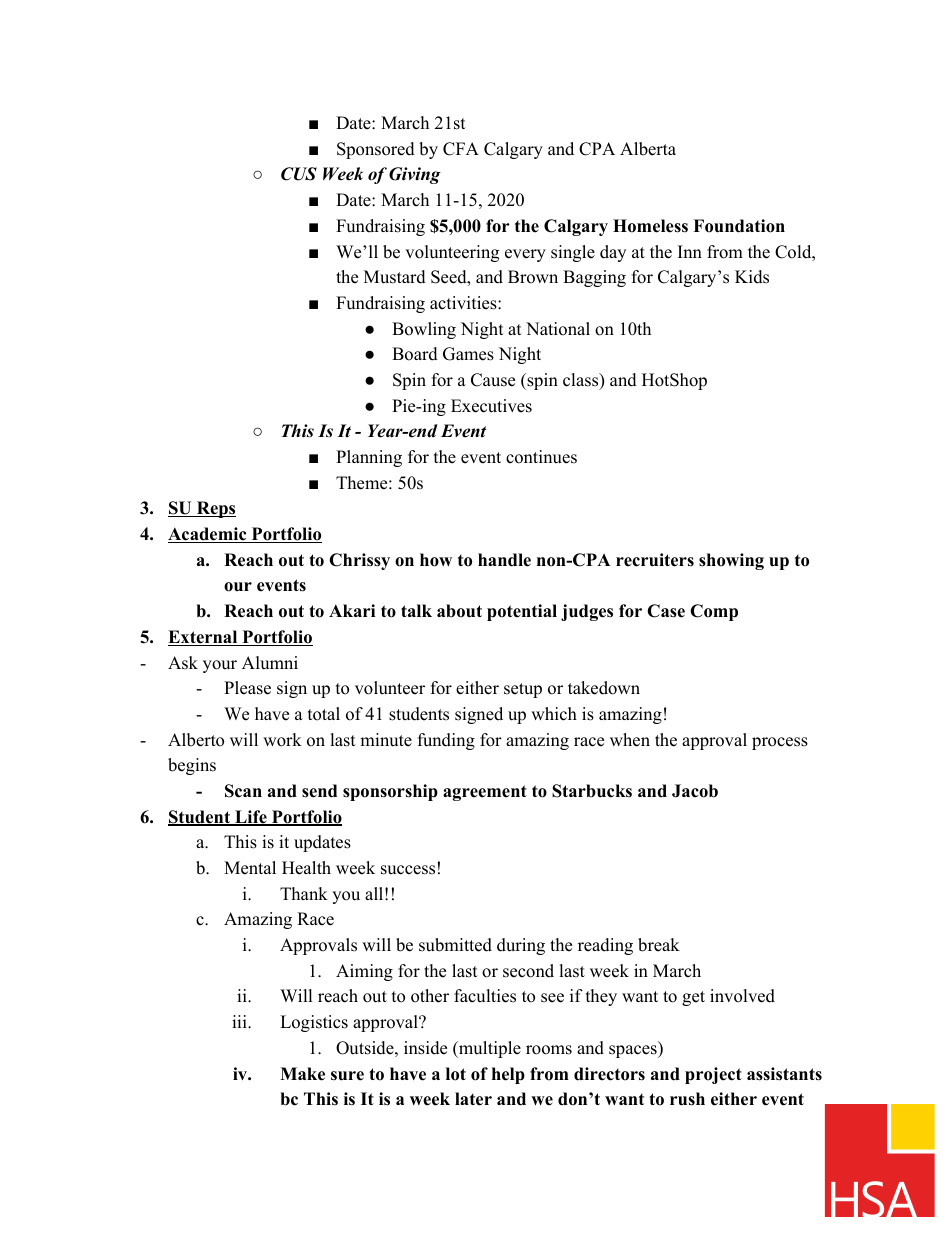  Describe the element at coordinates (714, 612) in the screenshot. I see `Comp` at that location.
